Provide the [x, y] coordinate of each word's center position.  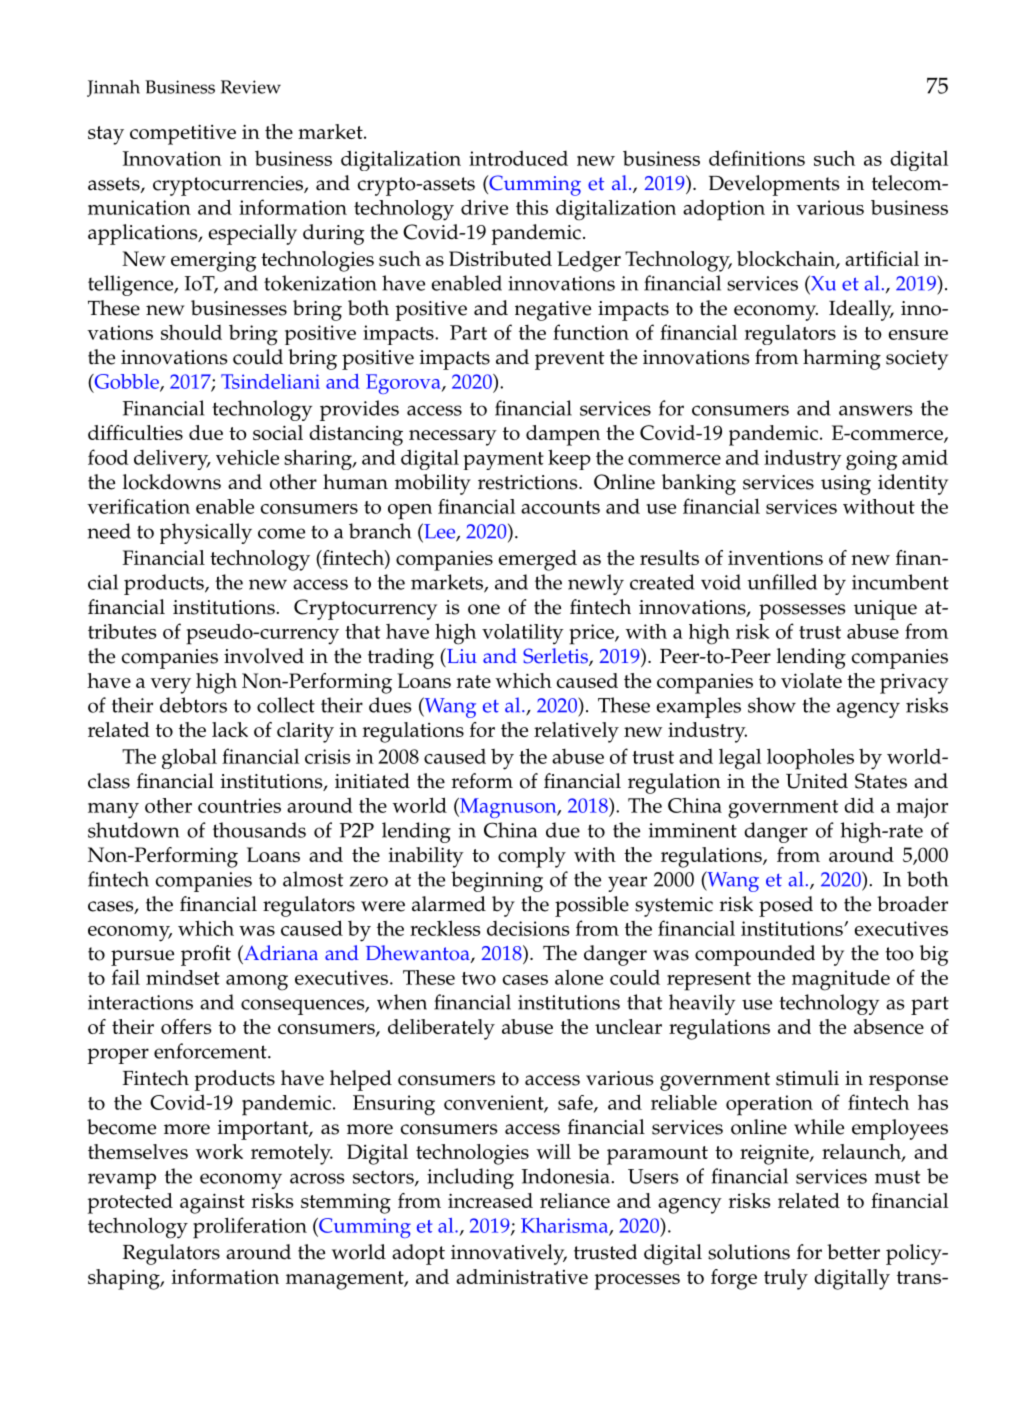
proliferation [250, 1228]
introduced [518, 158]
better [853, 1252]
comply [532, 857]
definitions [757, 158]
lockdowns [172, 482]
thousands [259, 830]
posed [786, 906]
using [846, 485]
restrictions [529, 482]
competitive [183, 134]
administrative [522, 1276]
